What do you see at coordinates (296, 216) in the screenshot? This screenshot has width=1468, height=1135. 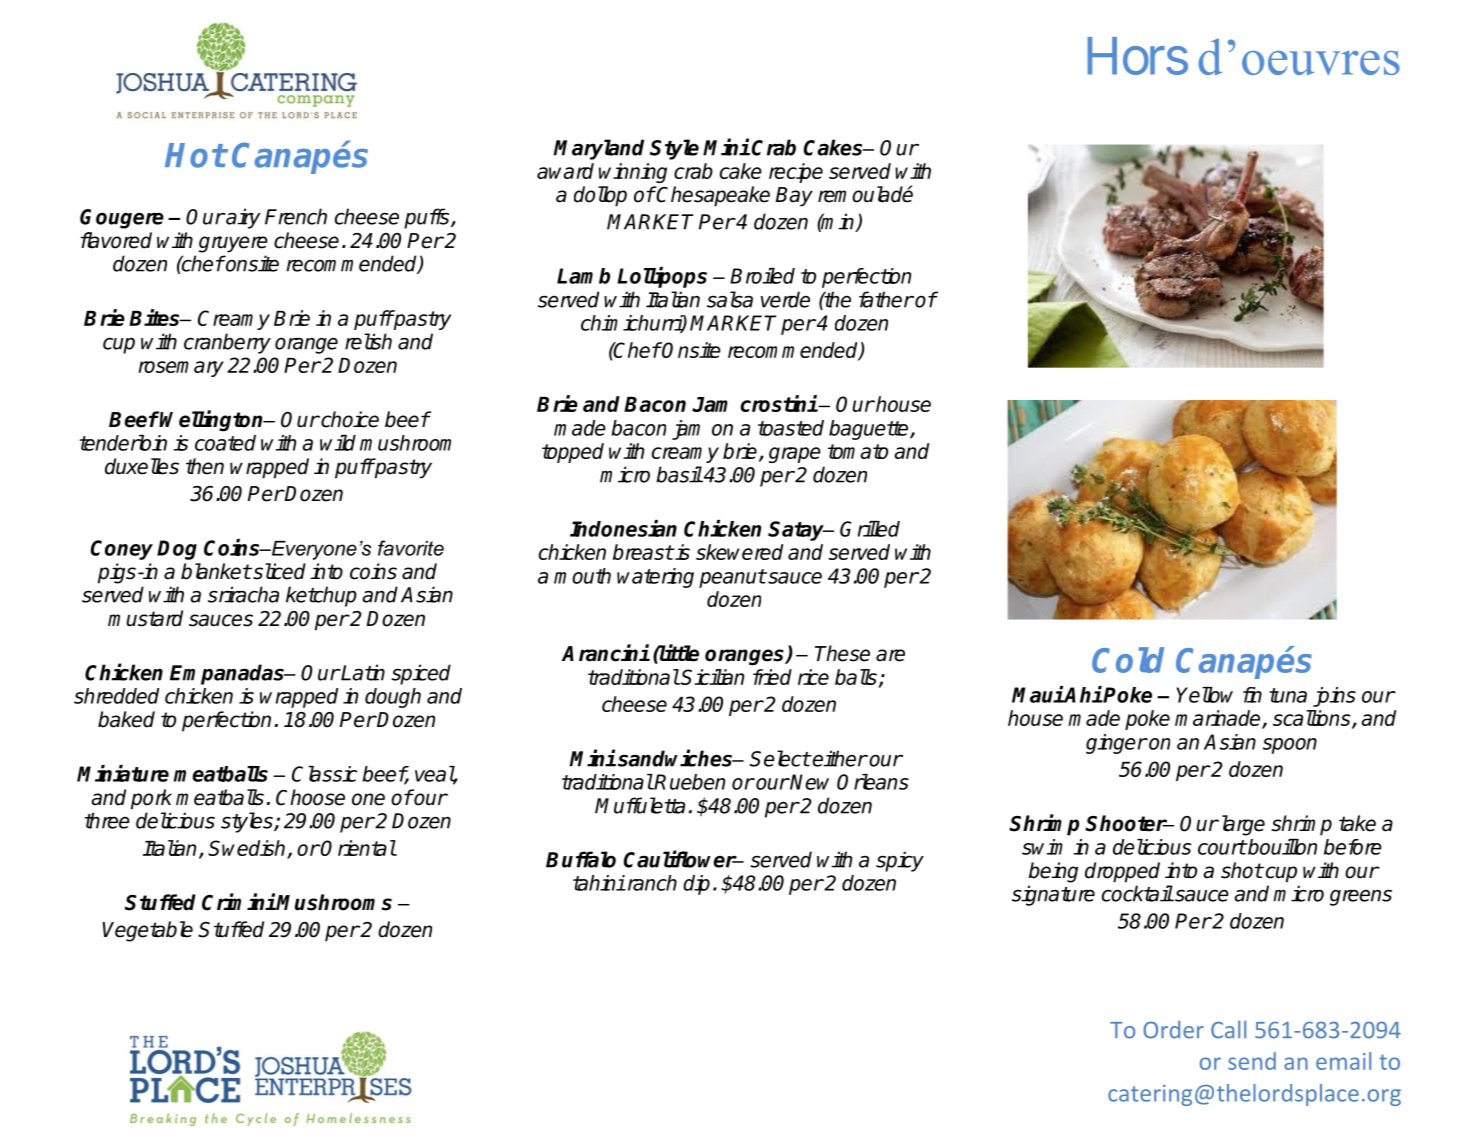 I see `French` at bounding box center [296, 216].
